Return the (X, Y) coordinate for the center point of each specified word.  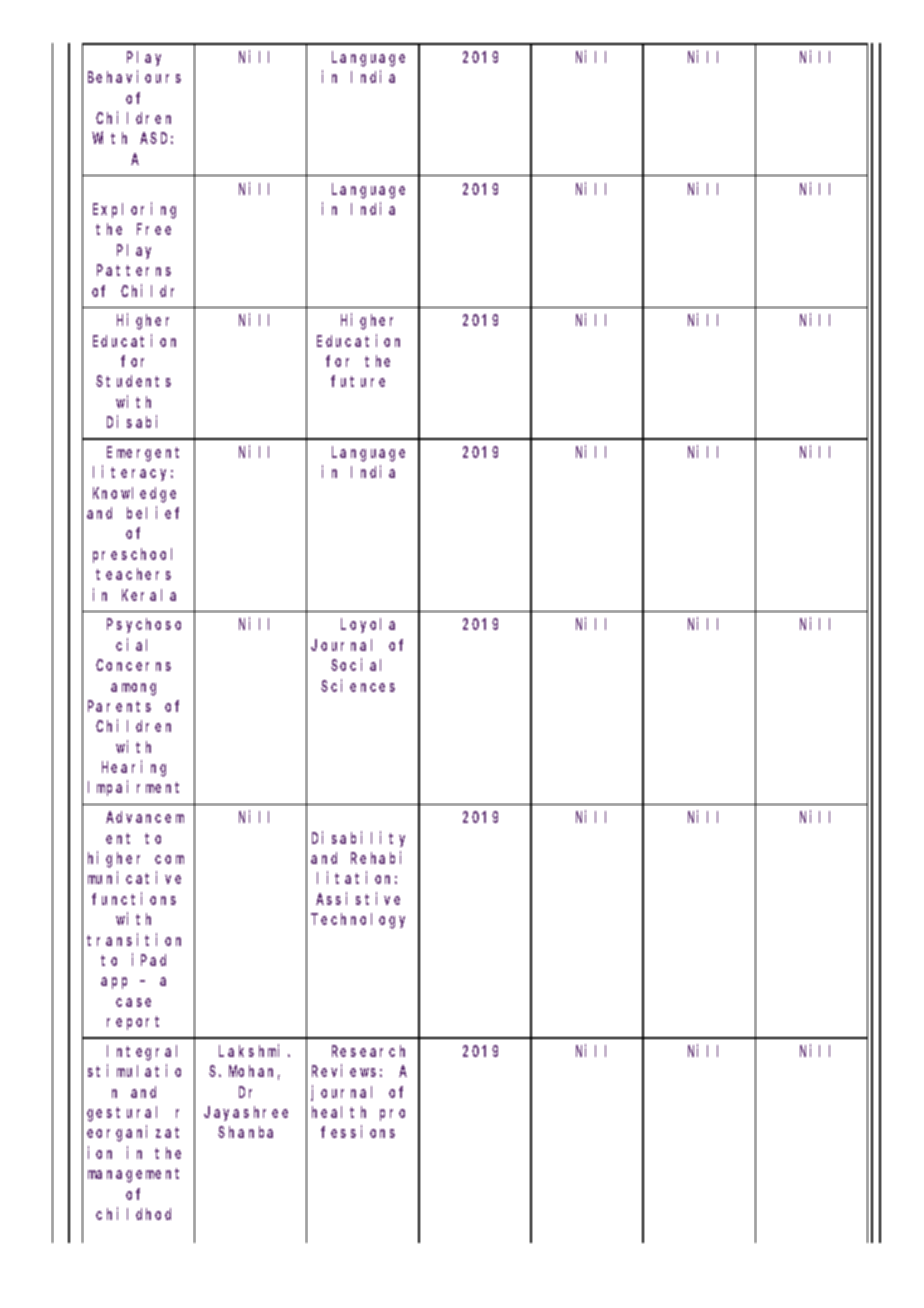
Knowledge (134, 495)
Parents (119, 706)
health (339, 1112)
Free (154, 229)
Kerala (149, 595)
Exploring (134, 210)
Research (368, 1051)
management (133, 1175)
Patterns (134, 270)
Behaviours (134, 77)
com (169, 859)
